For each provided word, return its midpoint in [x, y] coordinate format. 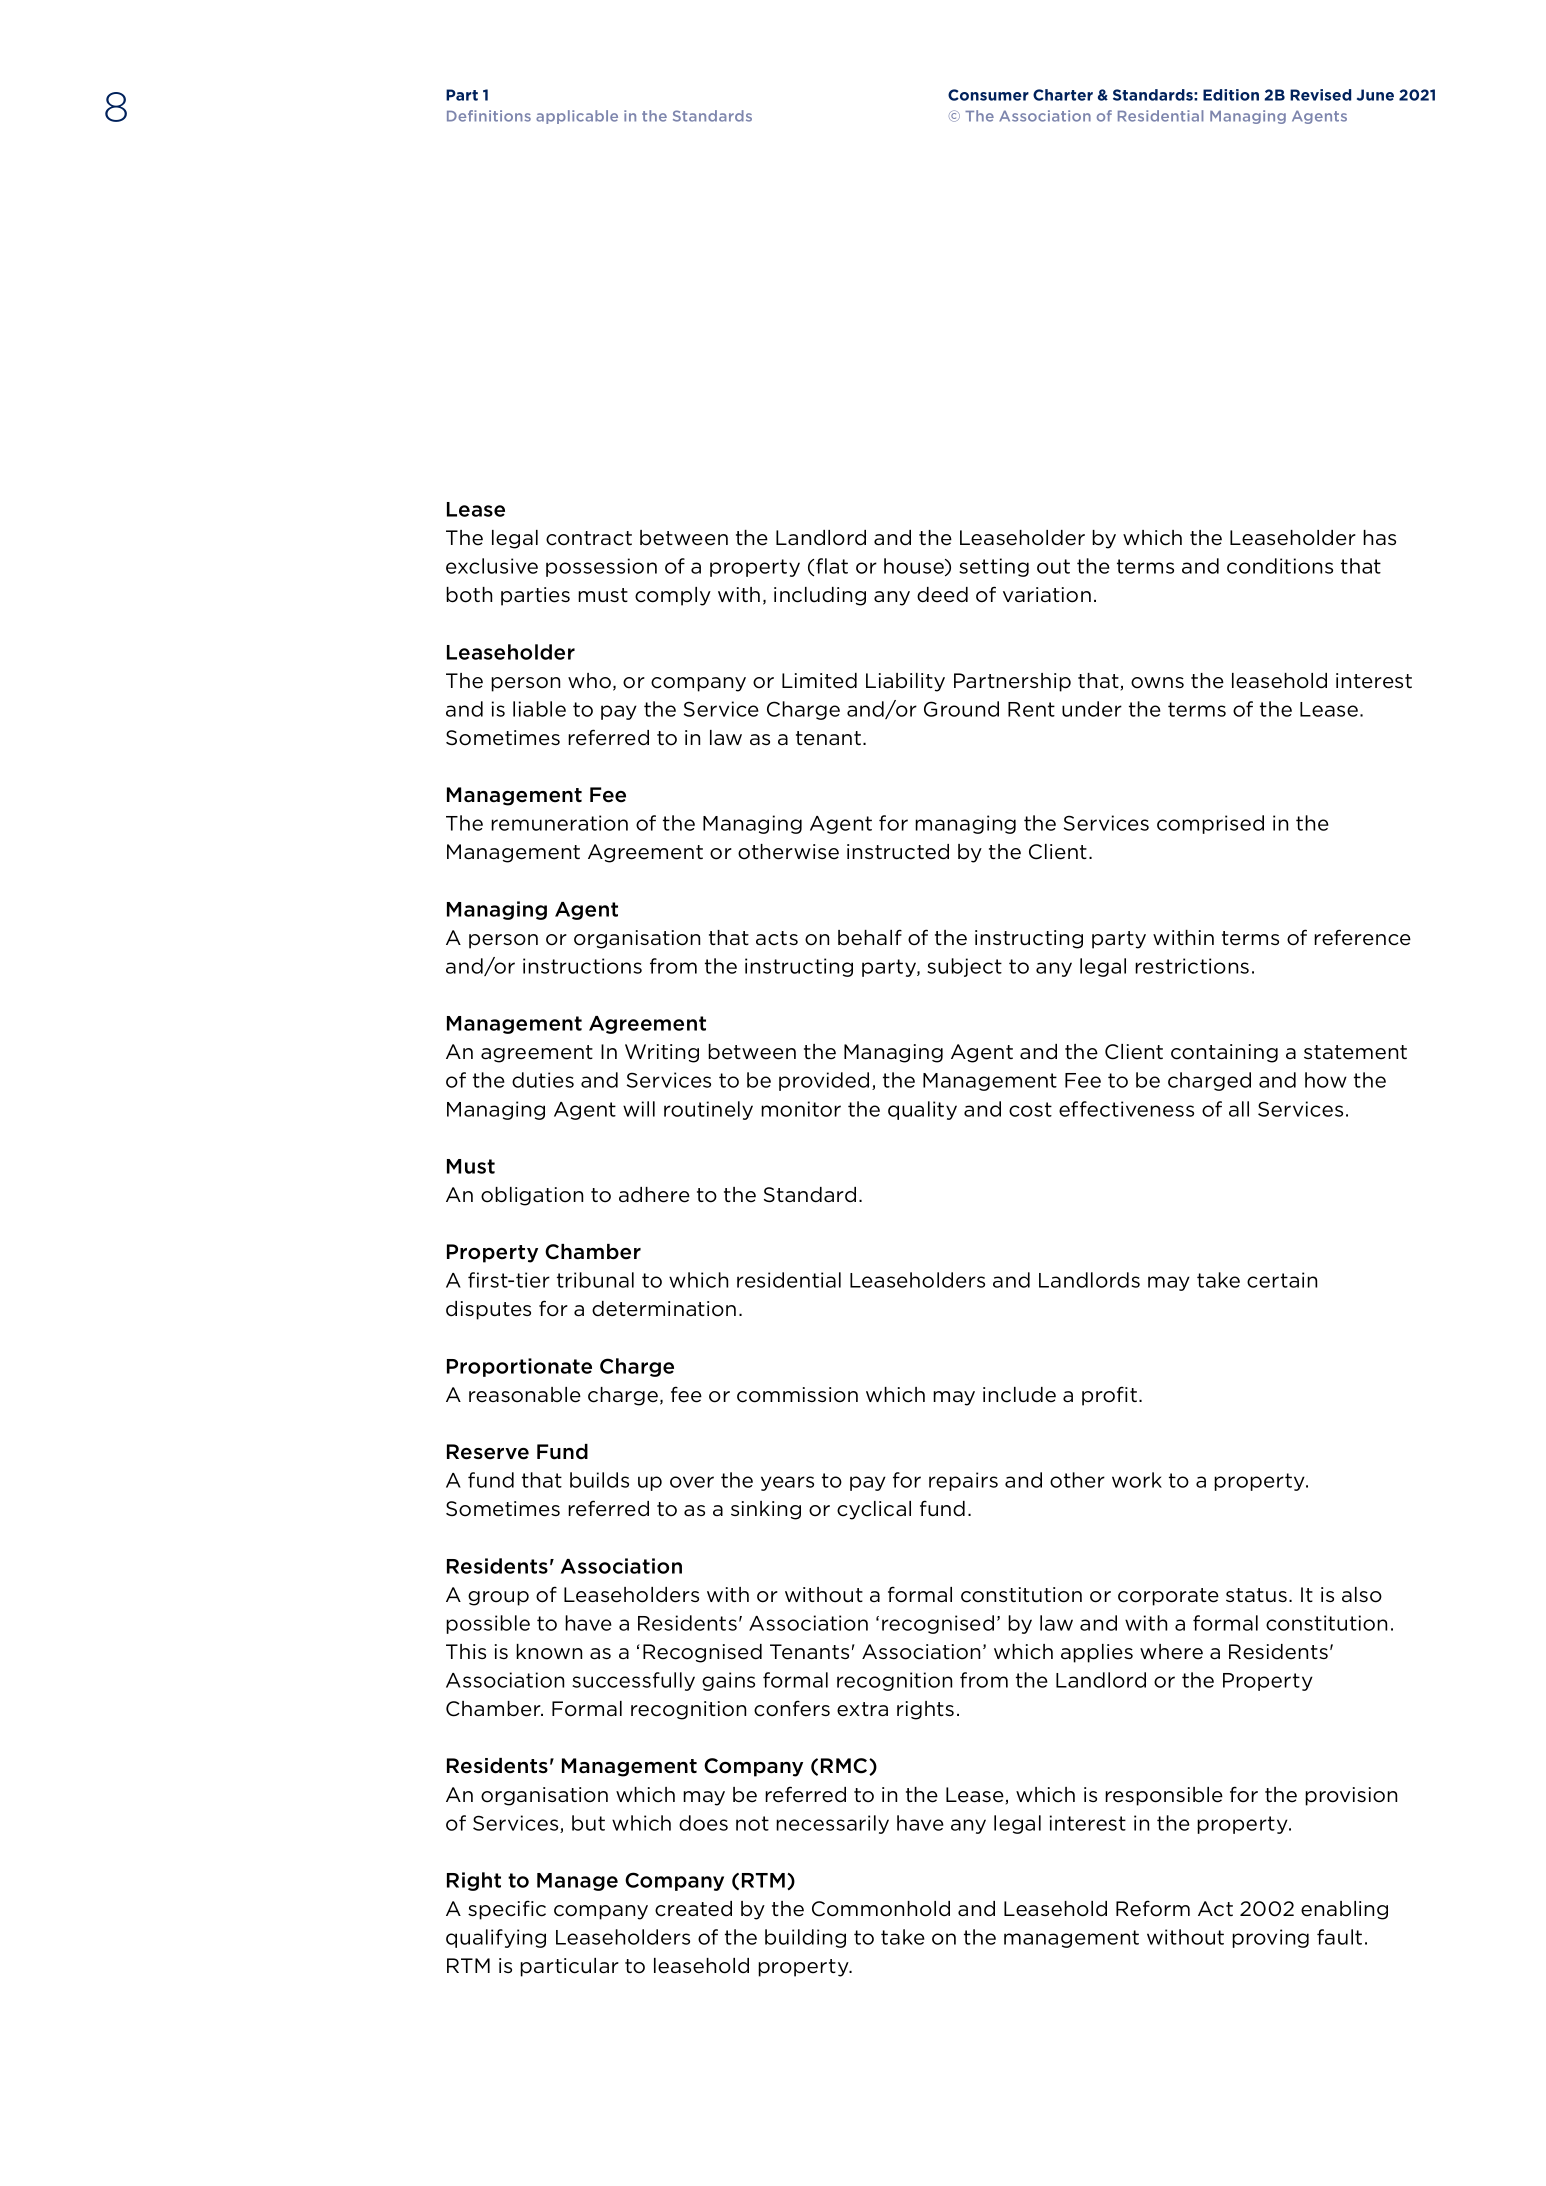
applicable [577, 117]
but [588, 1823]
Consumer [988, 95]
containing [1224, 1053]
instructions [582, 966]
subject [964, 967]
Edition [1231, 95]
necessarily [832, 1824]
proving [1270, 1938]
